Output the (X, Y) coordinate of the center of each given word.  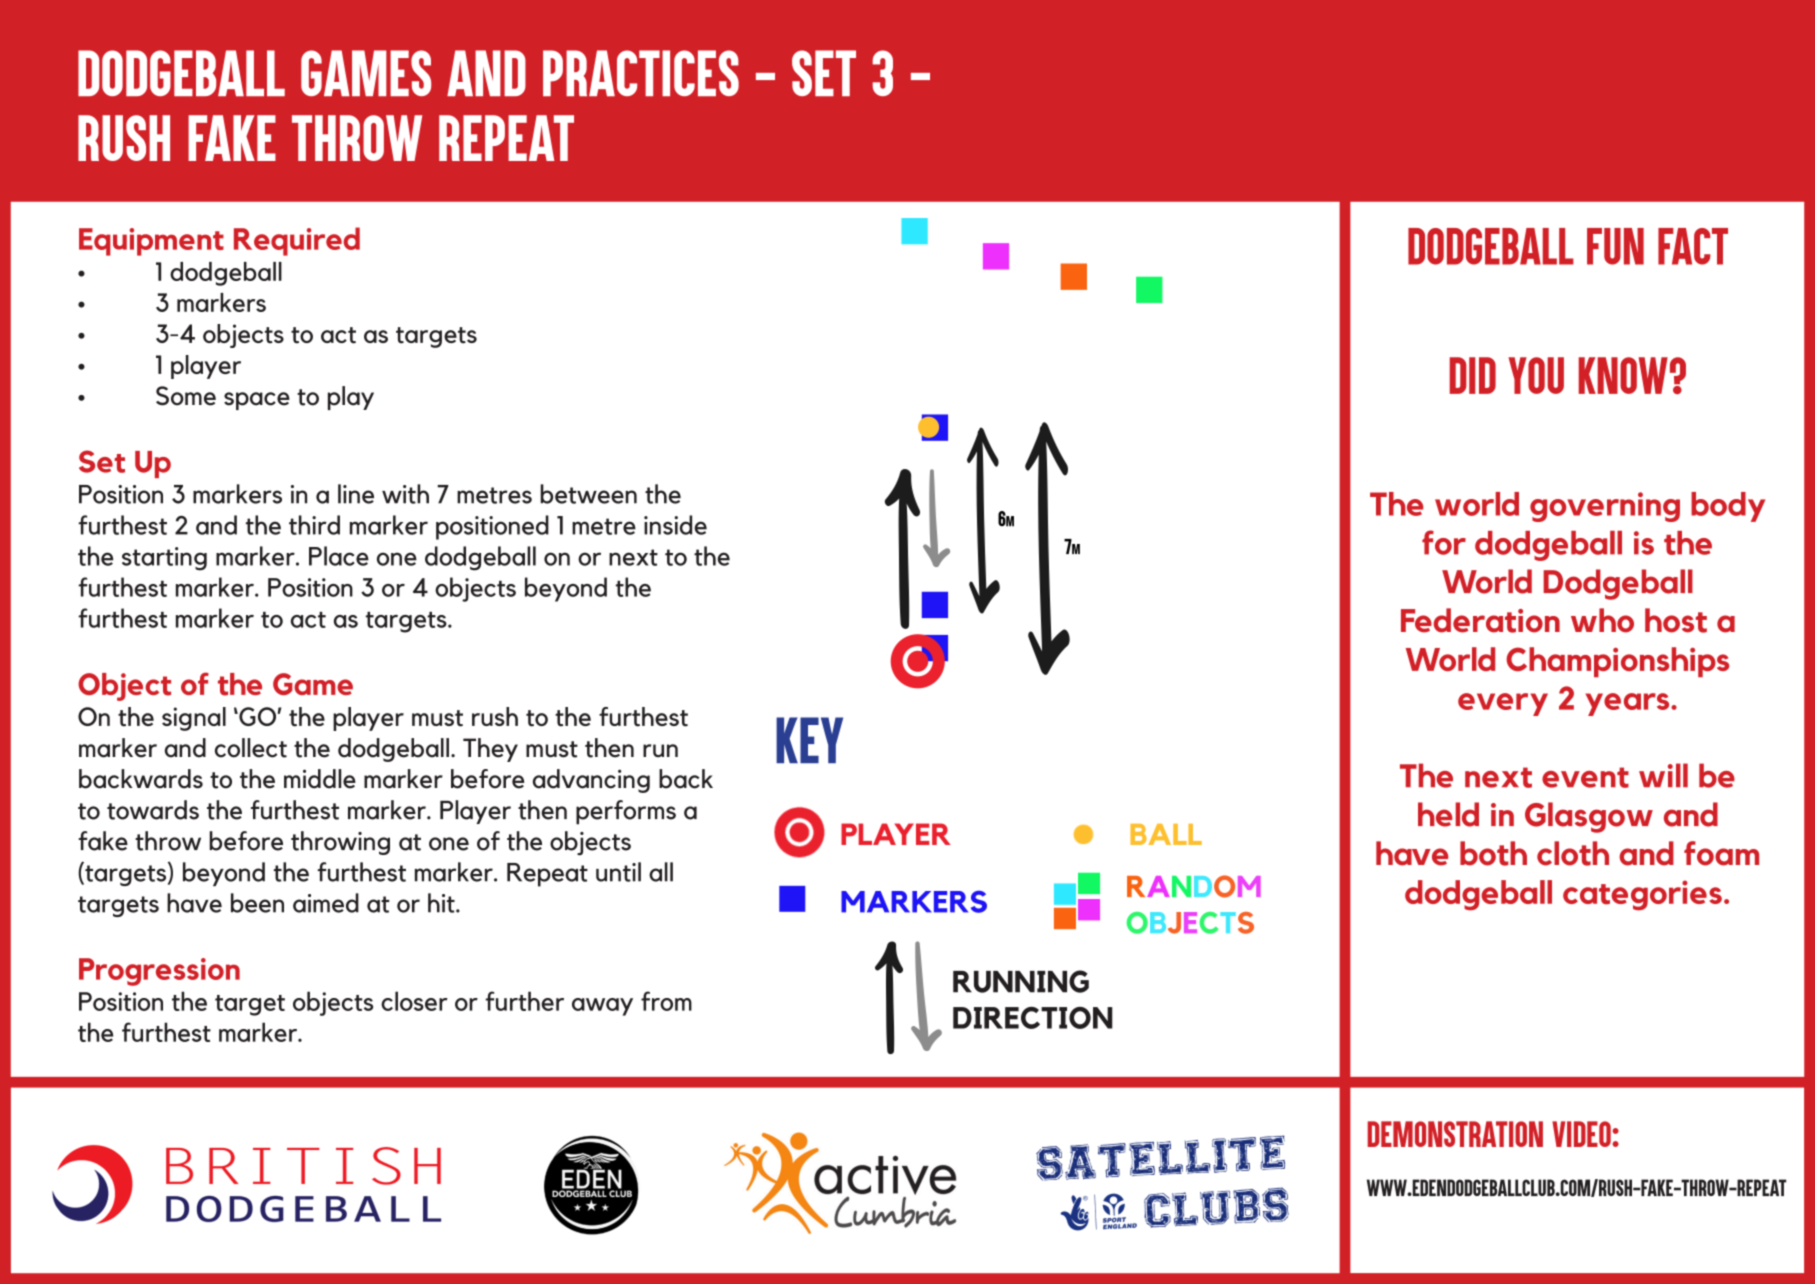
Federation (1480, 620)
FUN (1615, 246)
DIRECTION (1033, 1018)
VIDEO (1582, 1134)
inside (675, 525)
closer (414, 1001)
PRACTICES (641, 73)
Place (339, 556)
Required (297, 241)
